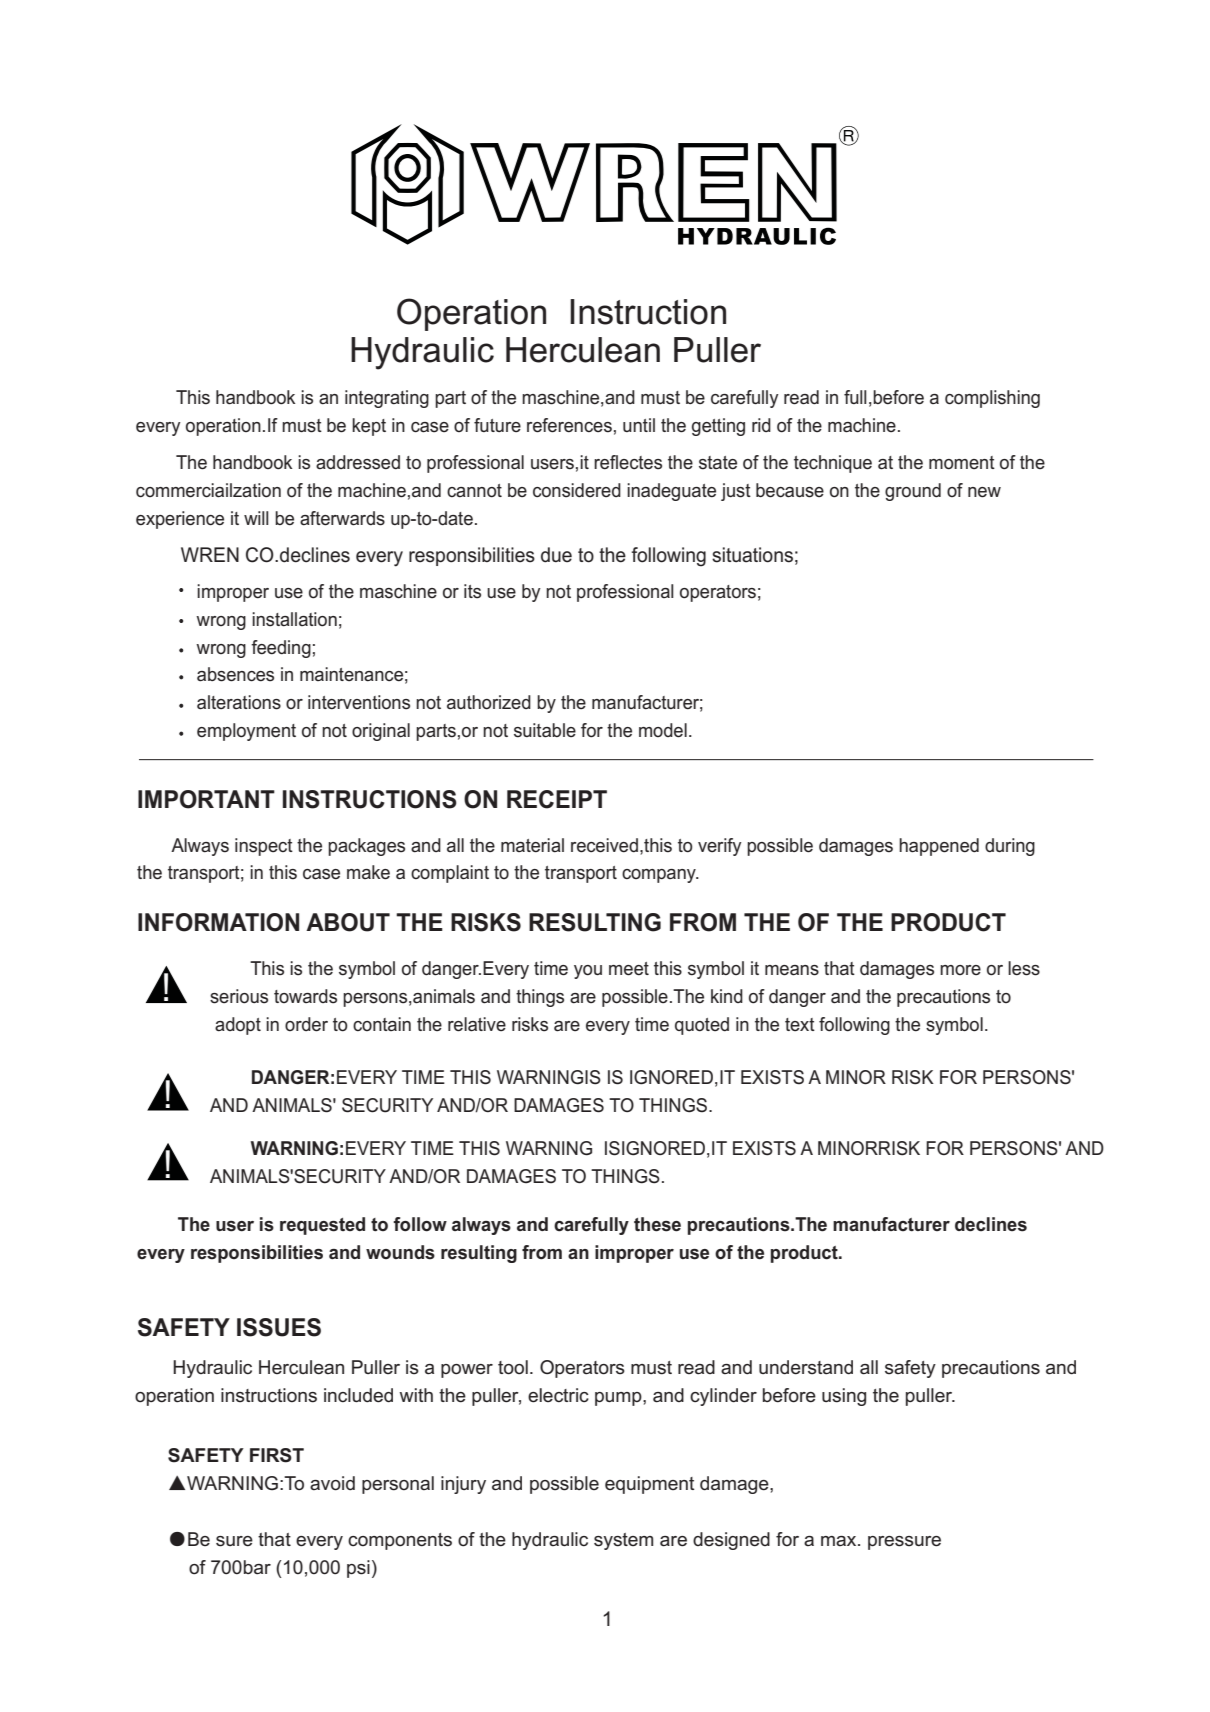 Image resolution: width=1210 pixels, height=1712 pixels. I want to click on text, so click(800, 1024).
